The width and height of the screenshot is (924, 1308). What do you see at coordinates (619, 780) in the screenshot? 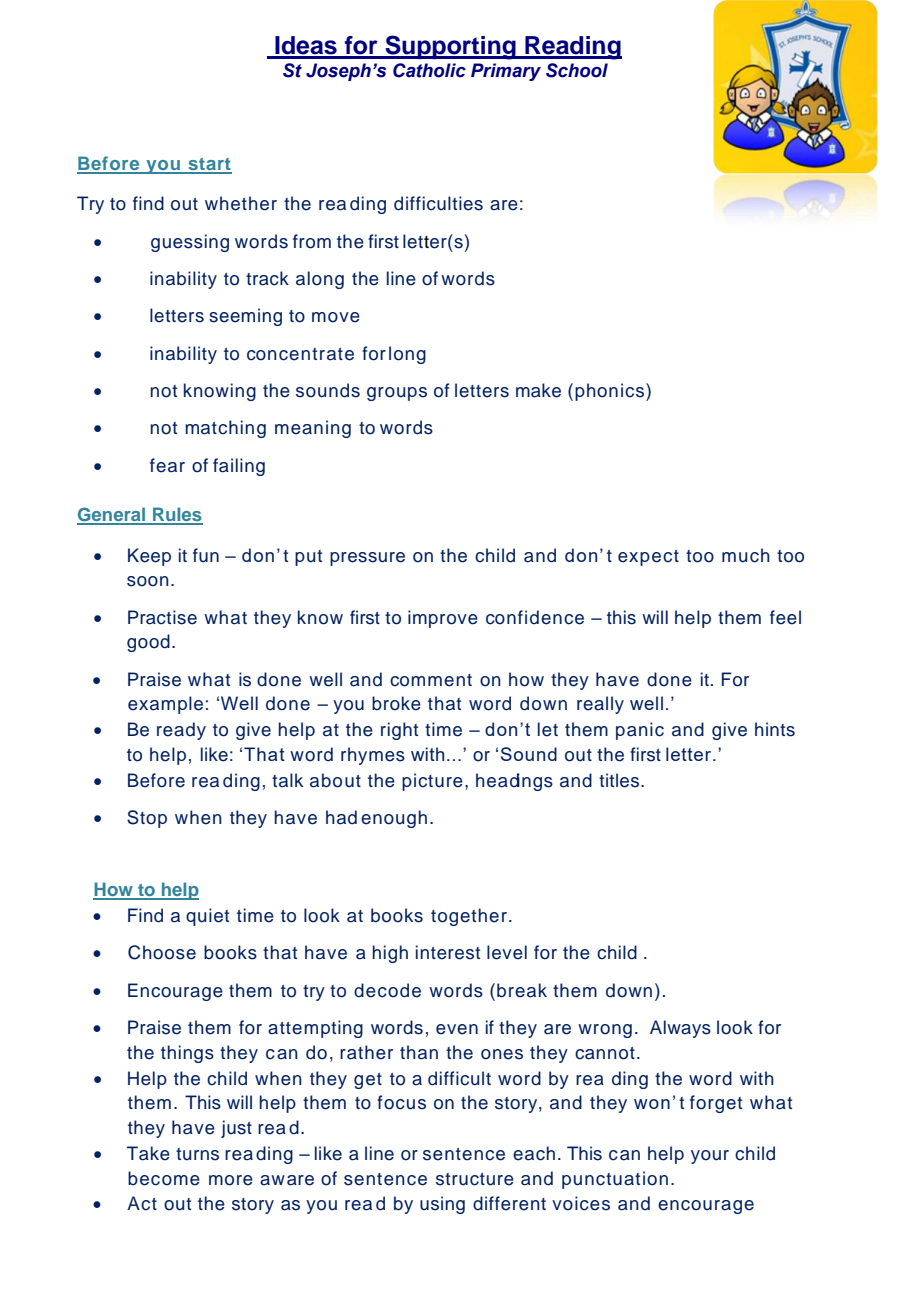
I see `titles` at bounding box center [619, 780].
